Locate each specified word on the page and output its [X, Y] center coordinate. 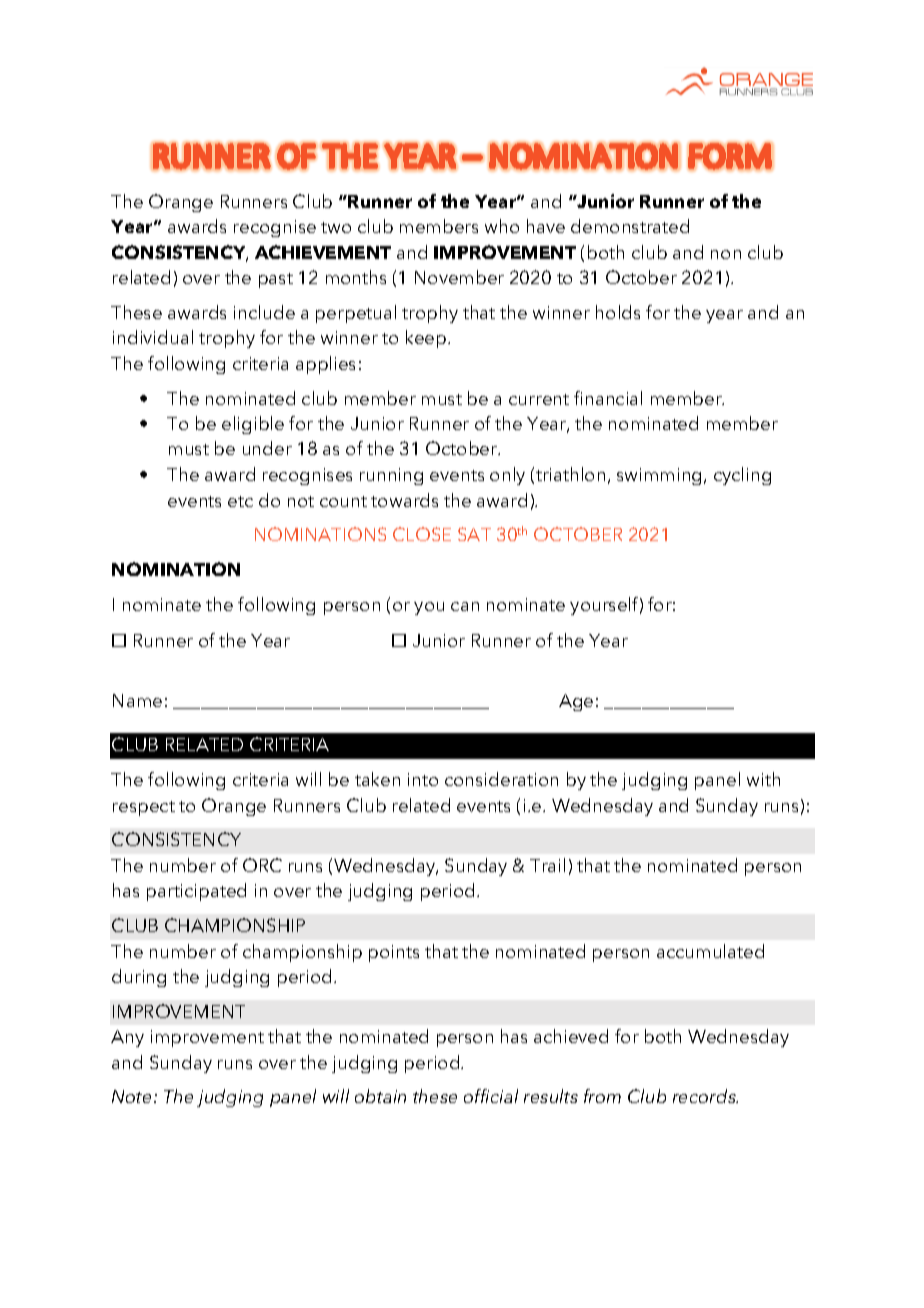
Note [131, 1096]
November [459, 277]
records [705, 1096]
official [491, 1096]
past [276, 280]
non [726, 254]
